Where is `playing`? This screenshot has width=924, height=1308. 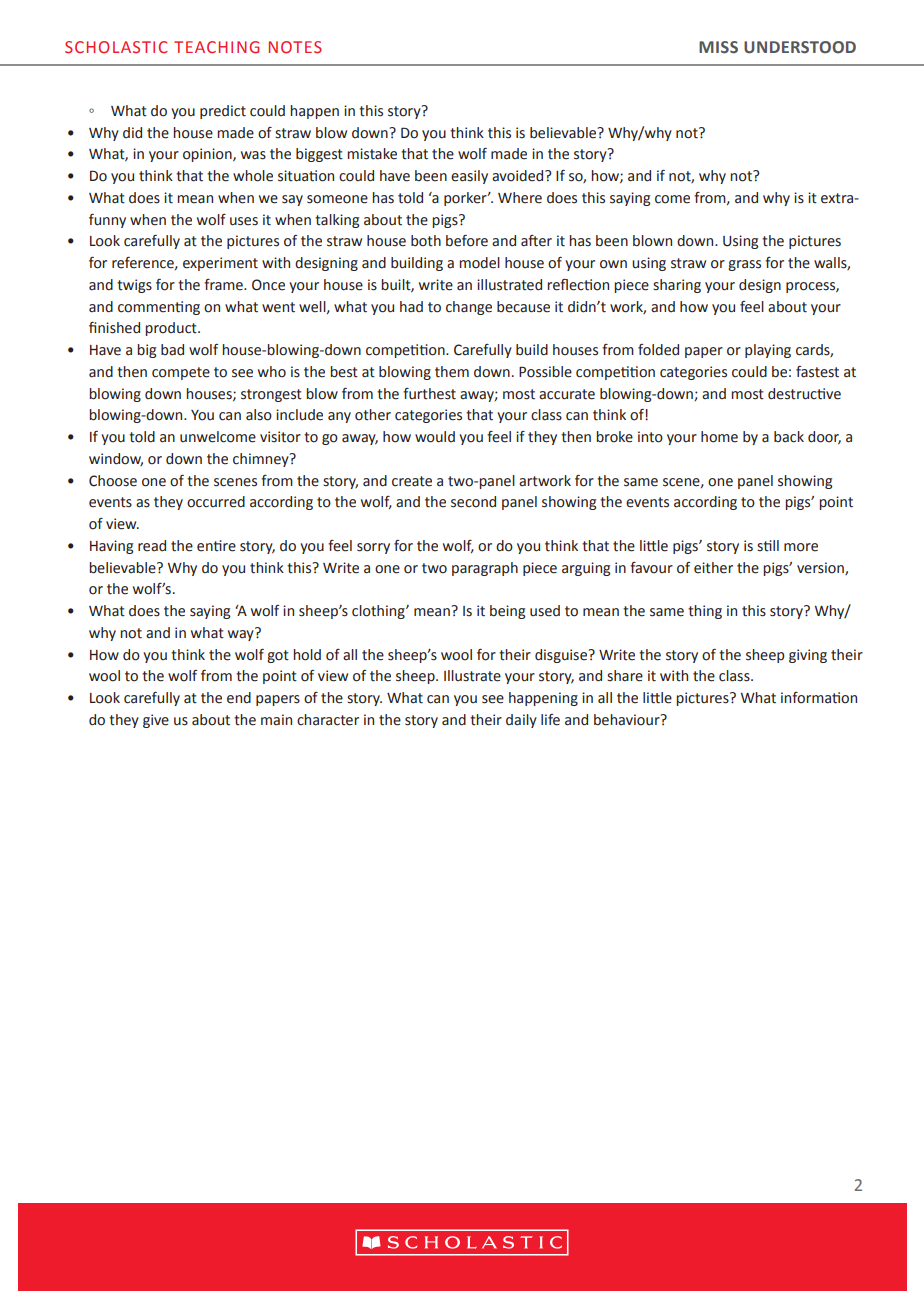
playing is located at coordinates (768, 351).
